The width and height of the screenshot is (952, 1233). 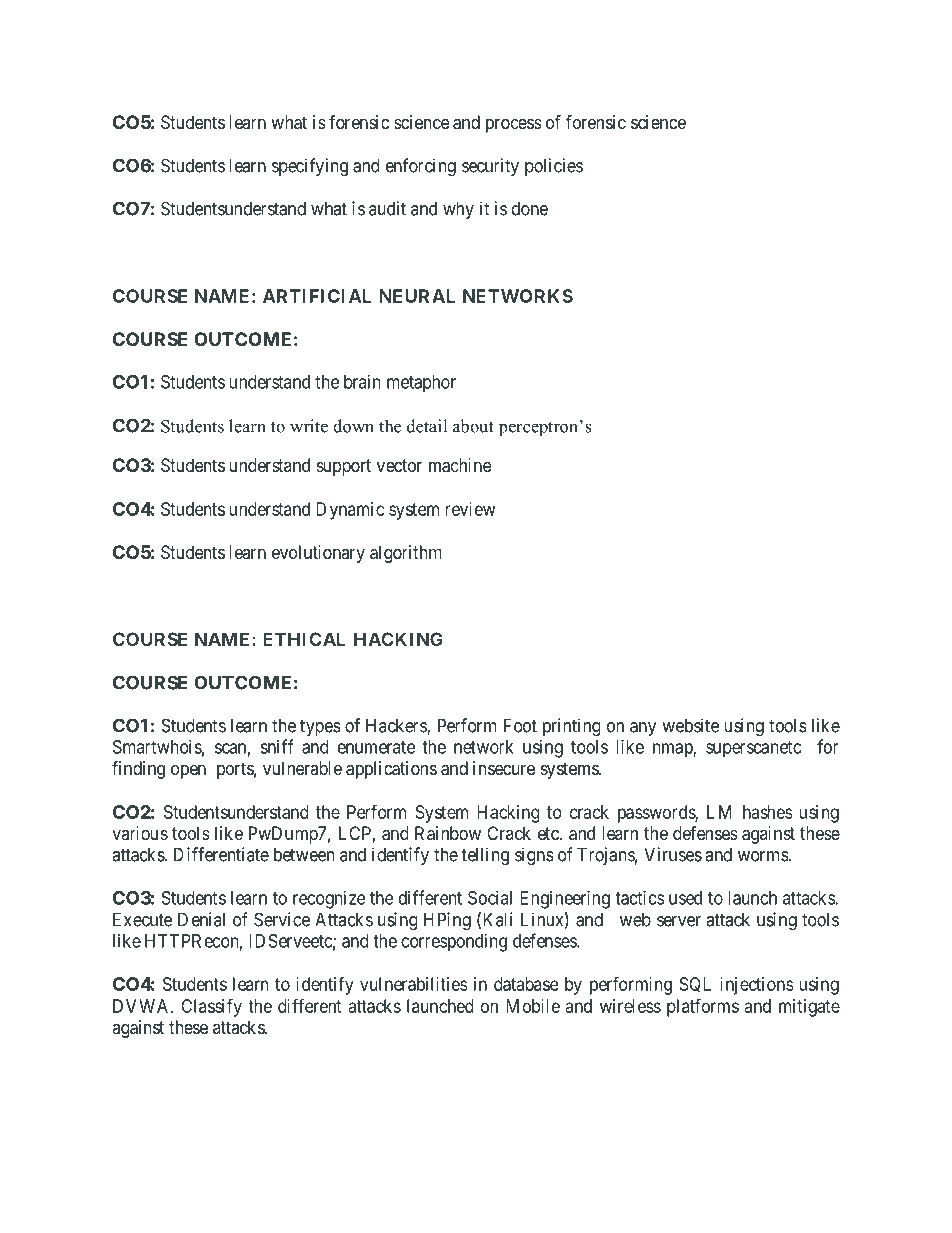 I want to click on security, so click(x=490, y=167).
